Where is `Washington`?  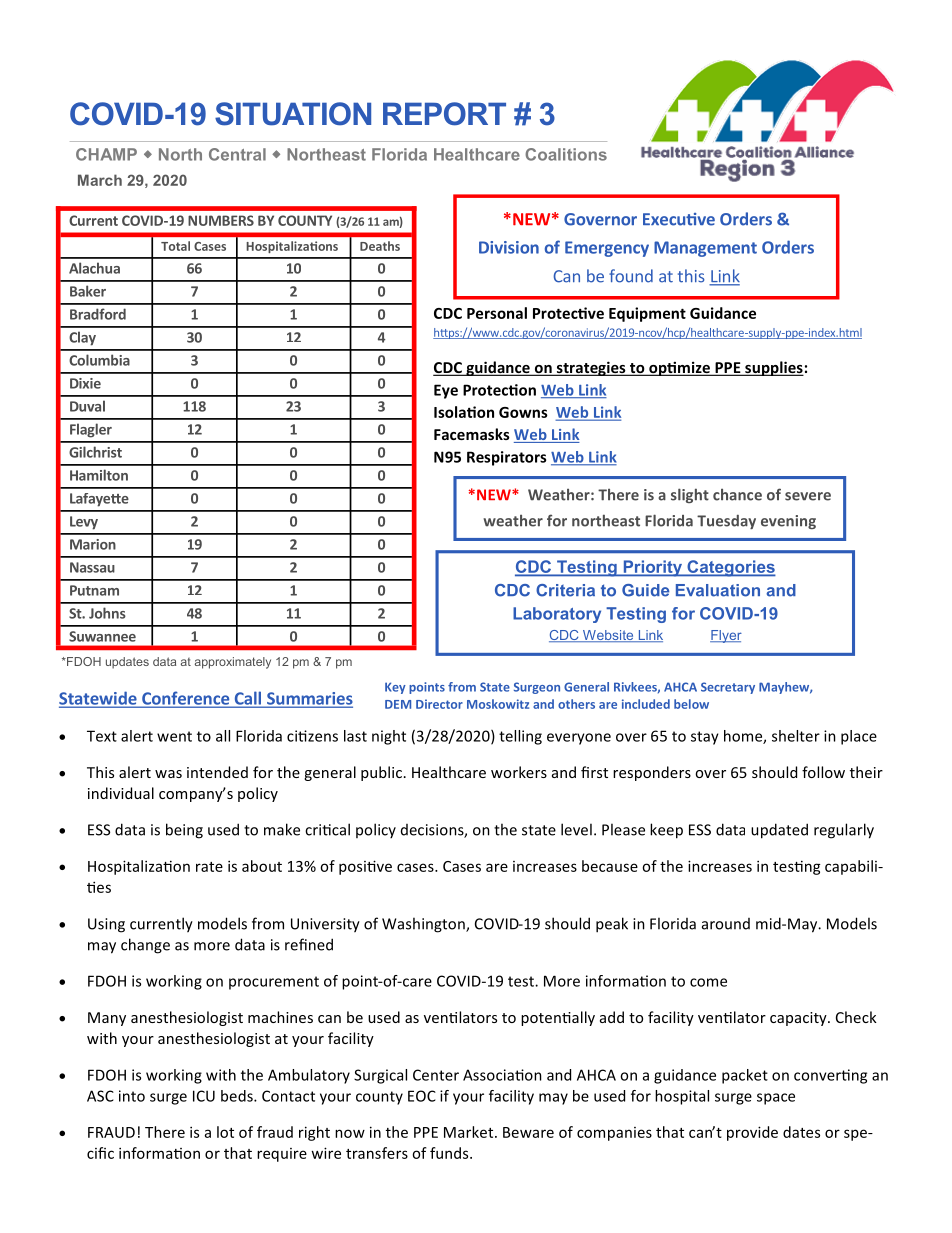
Washington is located at coordinates (424, 925).
